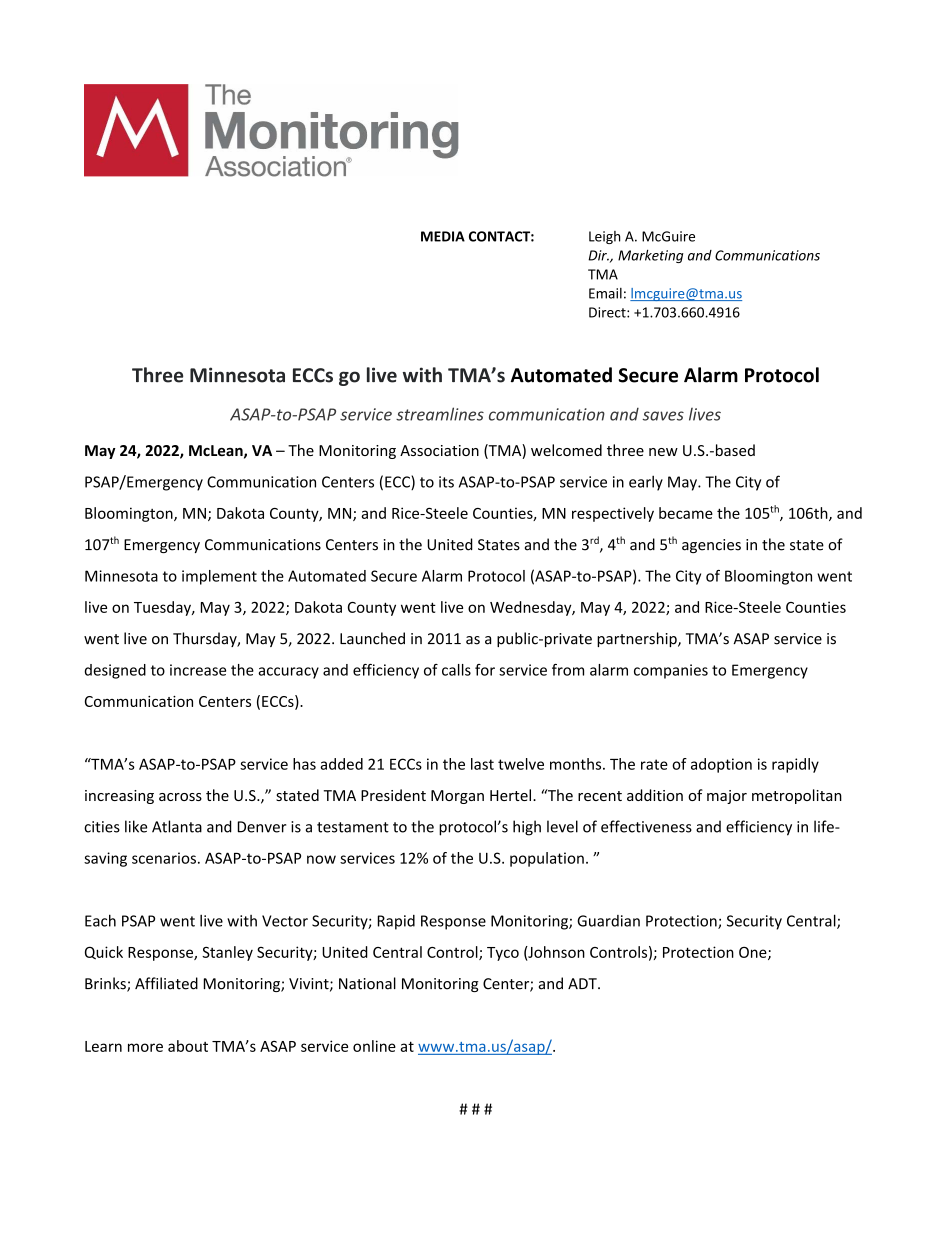 The width and height of the page is (952, 1233). Describe the element at coordinates (604, 237) in the page. I see `Leigh` at that location.
